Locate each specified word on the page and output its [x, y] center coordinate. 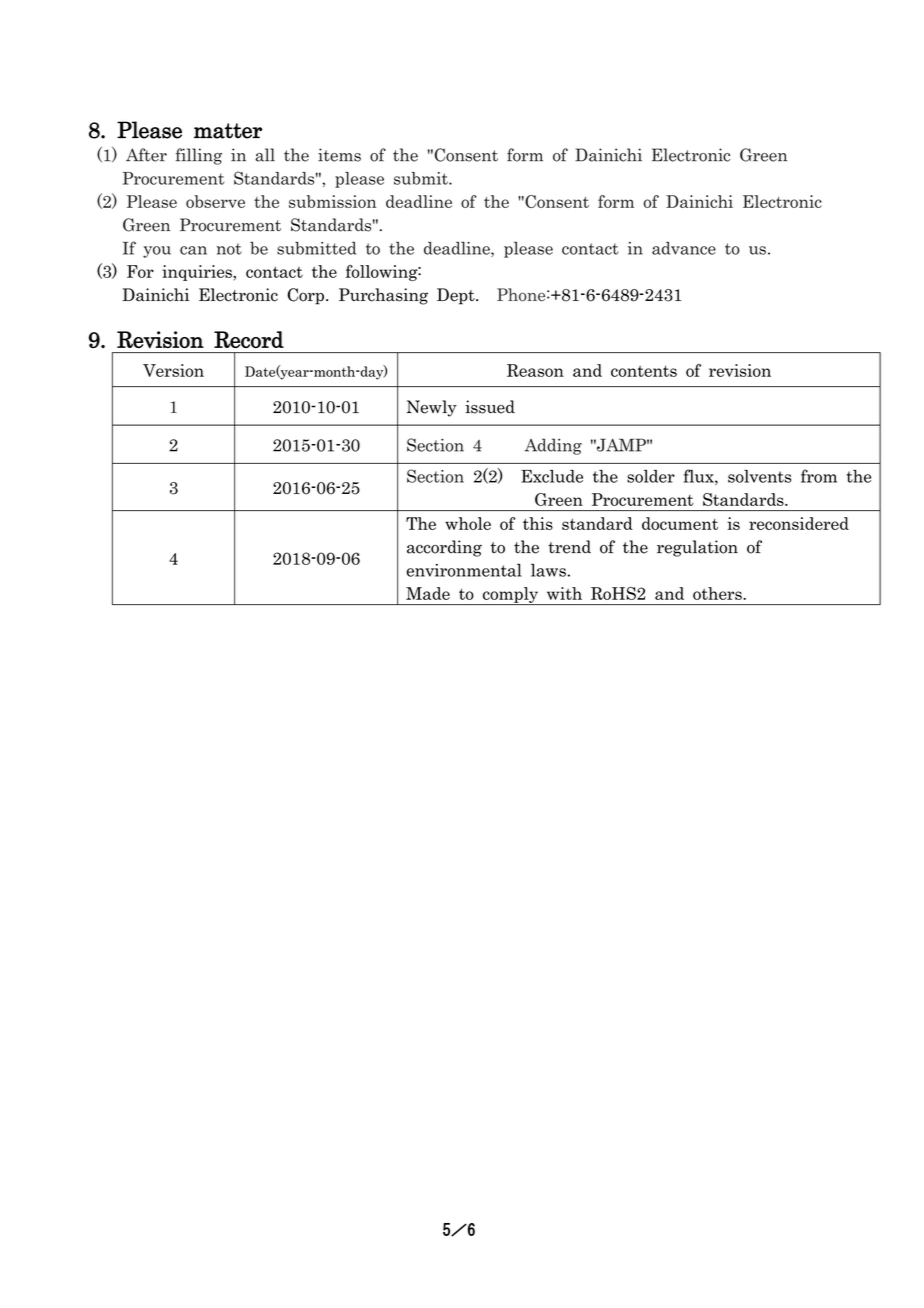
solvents [760, 476]
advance [684, 248]
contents [644, 371]
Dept [457, 296]
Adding [553, 446]
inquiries [198, 273]
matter [228, 131]
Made [428, 593]
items [339, 155]
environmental [464, 570]
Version [173, 370]
